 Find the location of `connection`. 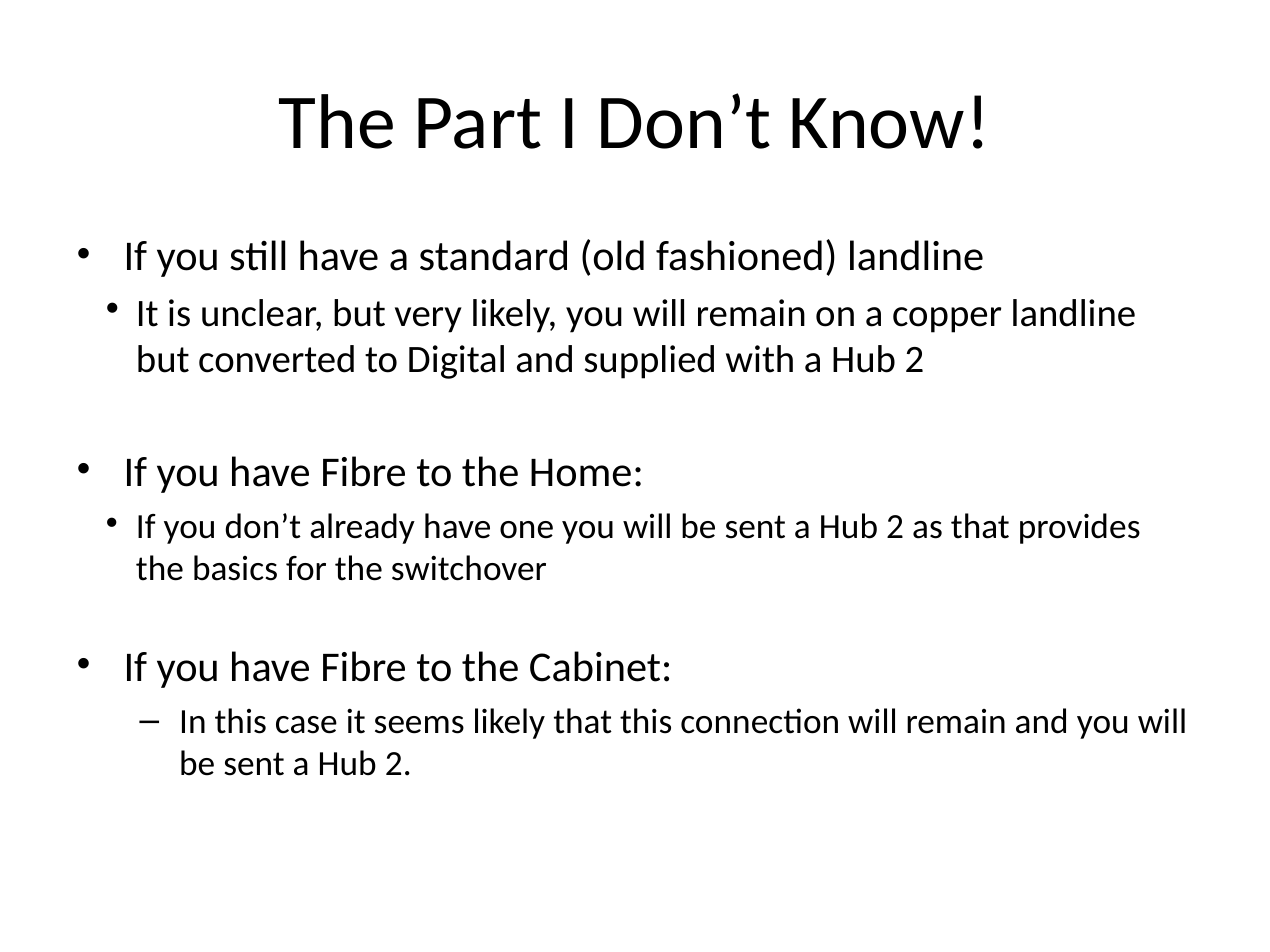

connection is located at coordinates (759, 721).
